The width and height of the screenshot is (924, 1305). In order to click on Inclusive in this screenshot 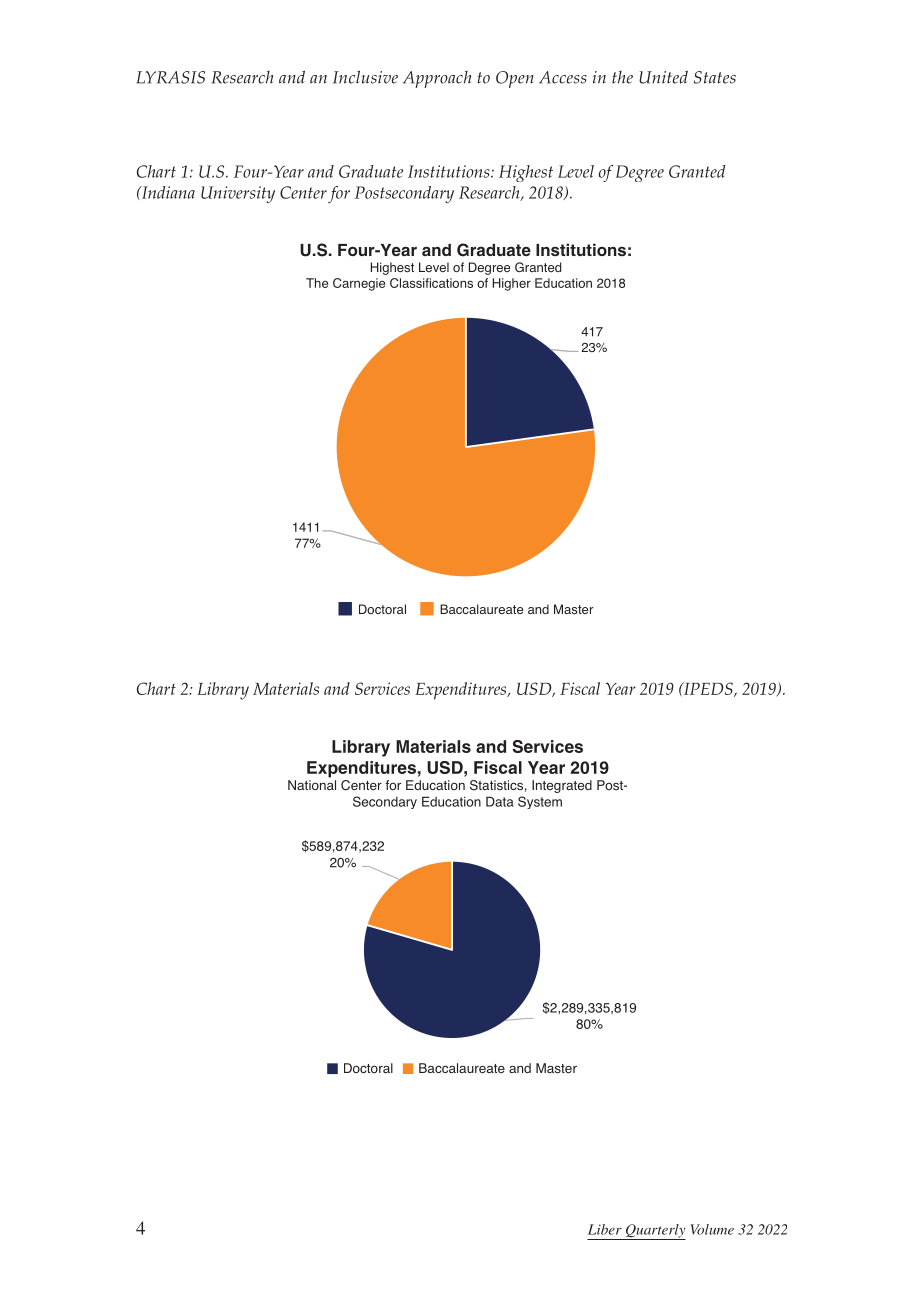, I will do `click(365, 77)`.
